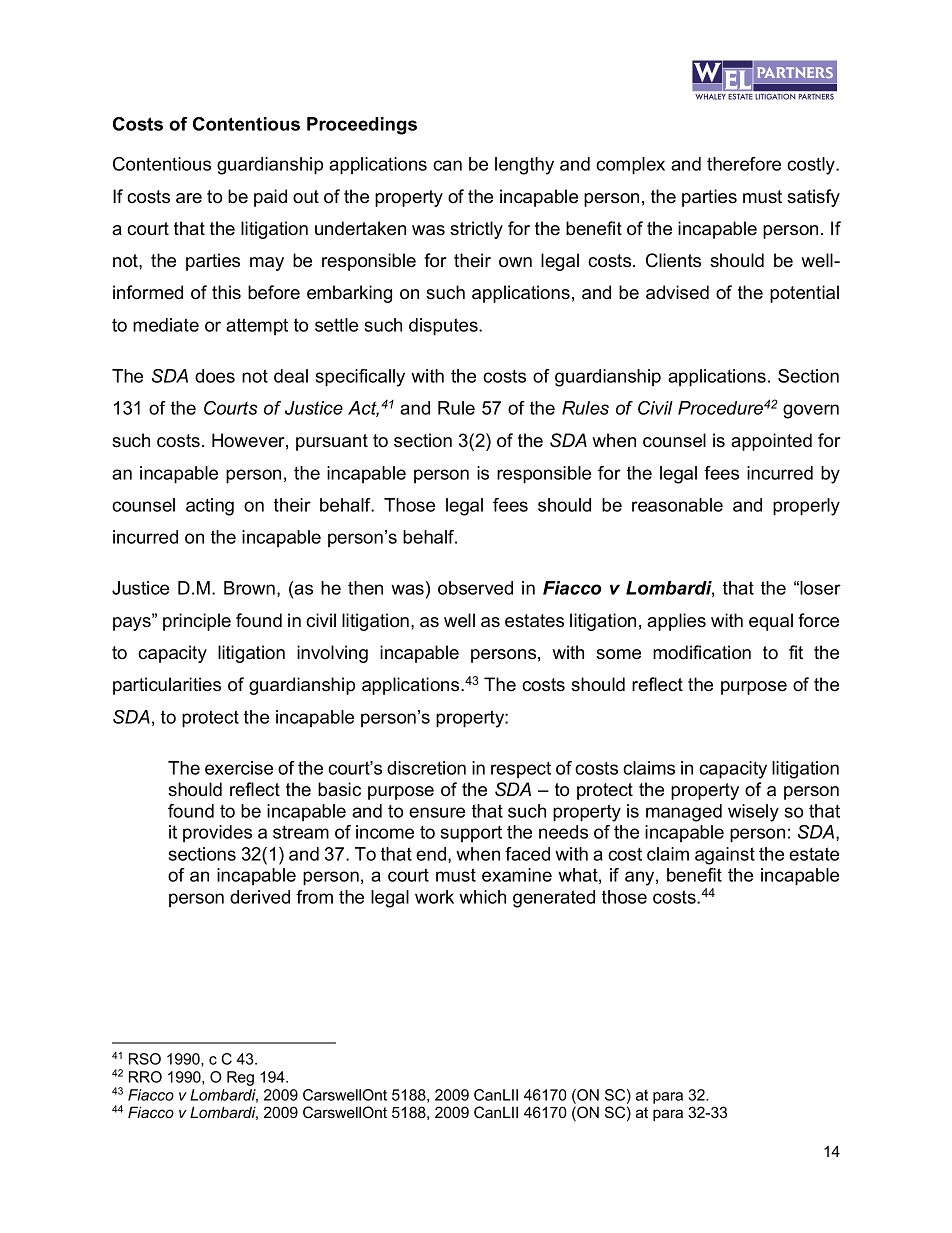  I want to click on therefore, so click(744, 164).
